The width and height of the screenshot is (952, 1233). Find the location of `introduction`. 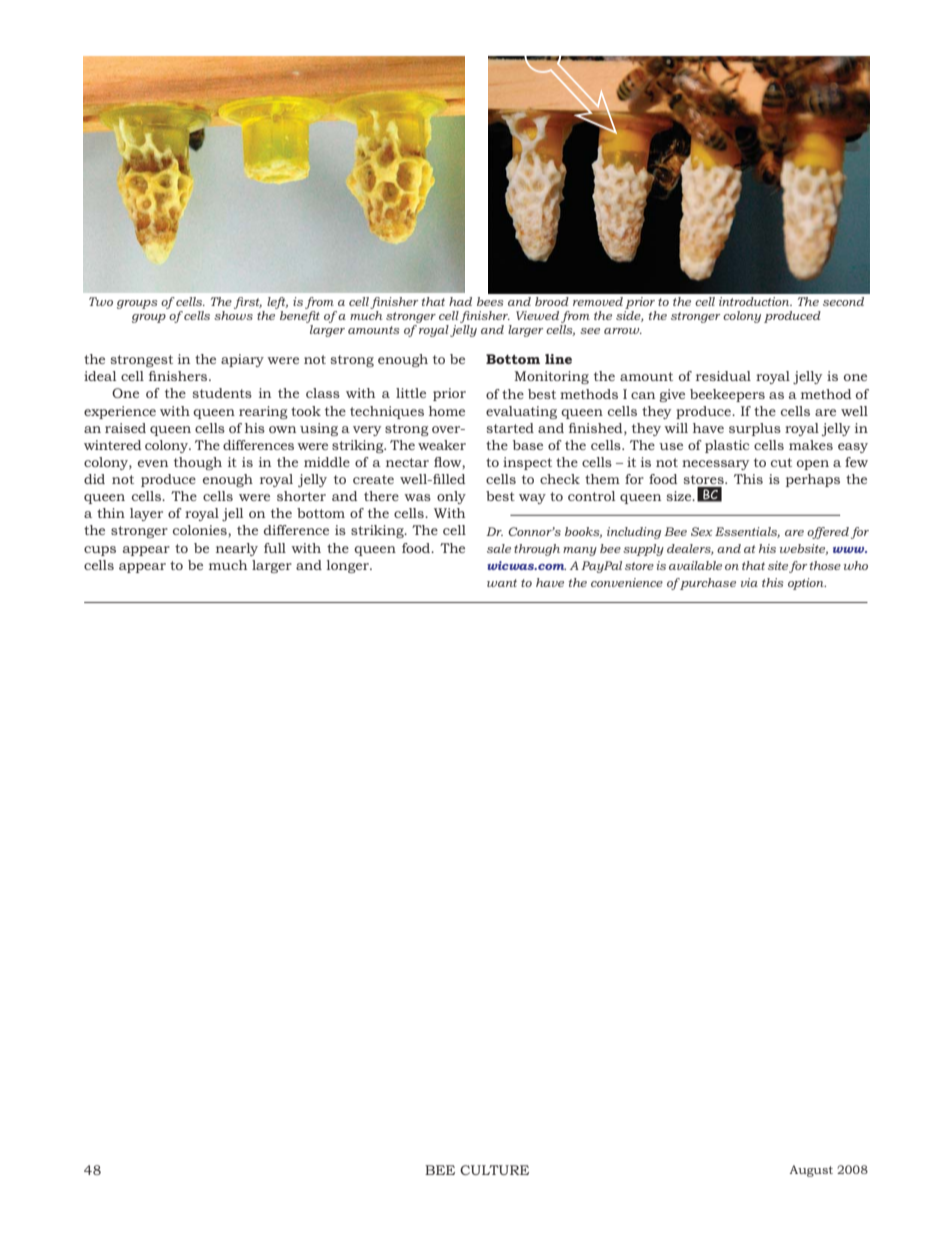

introduction is located at coordinates (755, 301).
